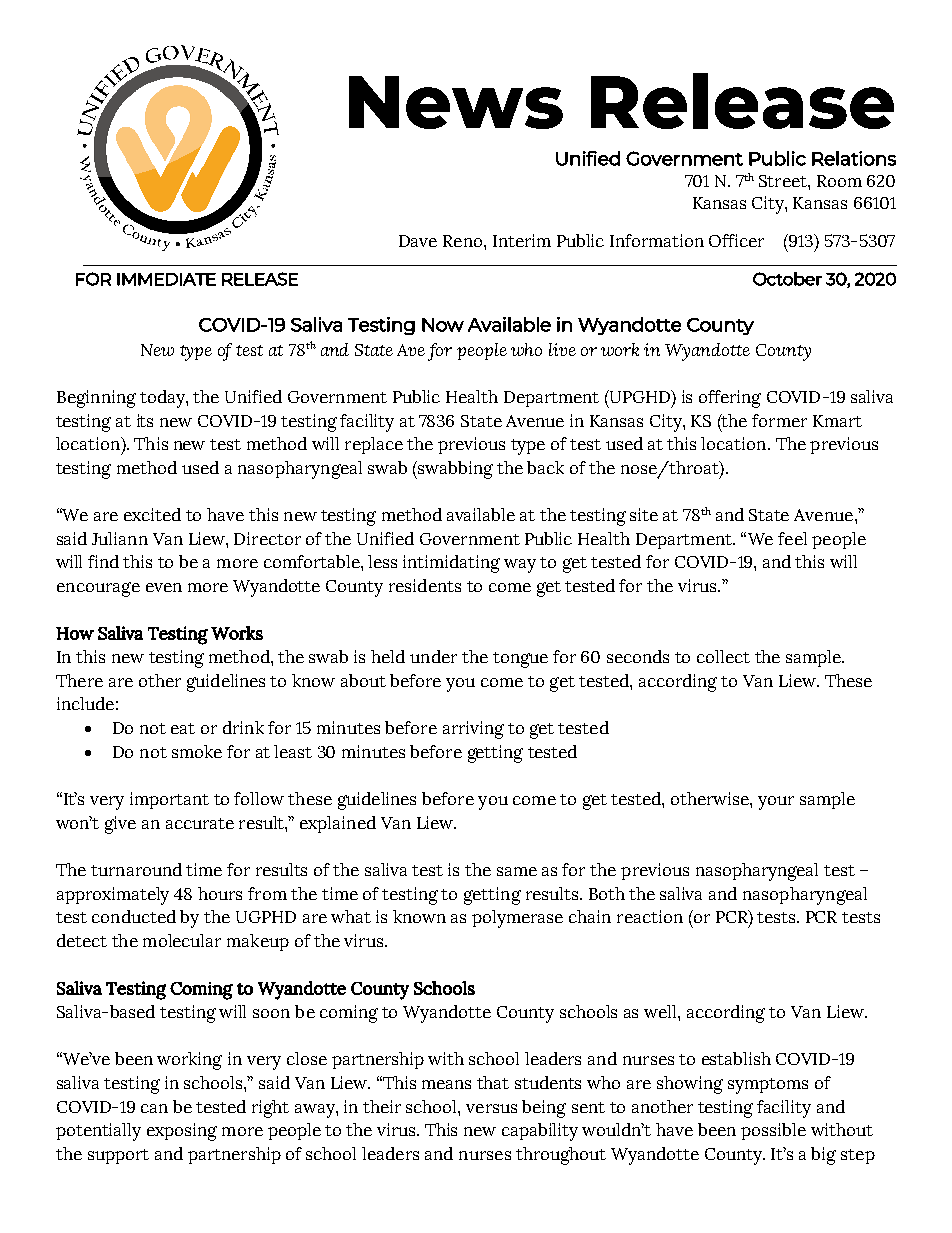 This screenshot has width=952, height=1233. Describe the element at coordinates (182, 1132) in the screenshot. I see `exposing` at that location.
